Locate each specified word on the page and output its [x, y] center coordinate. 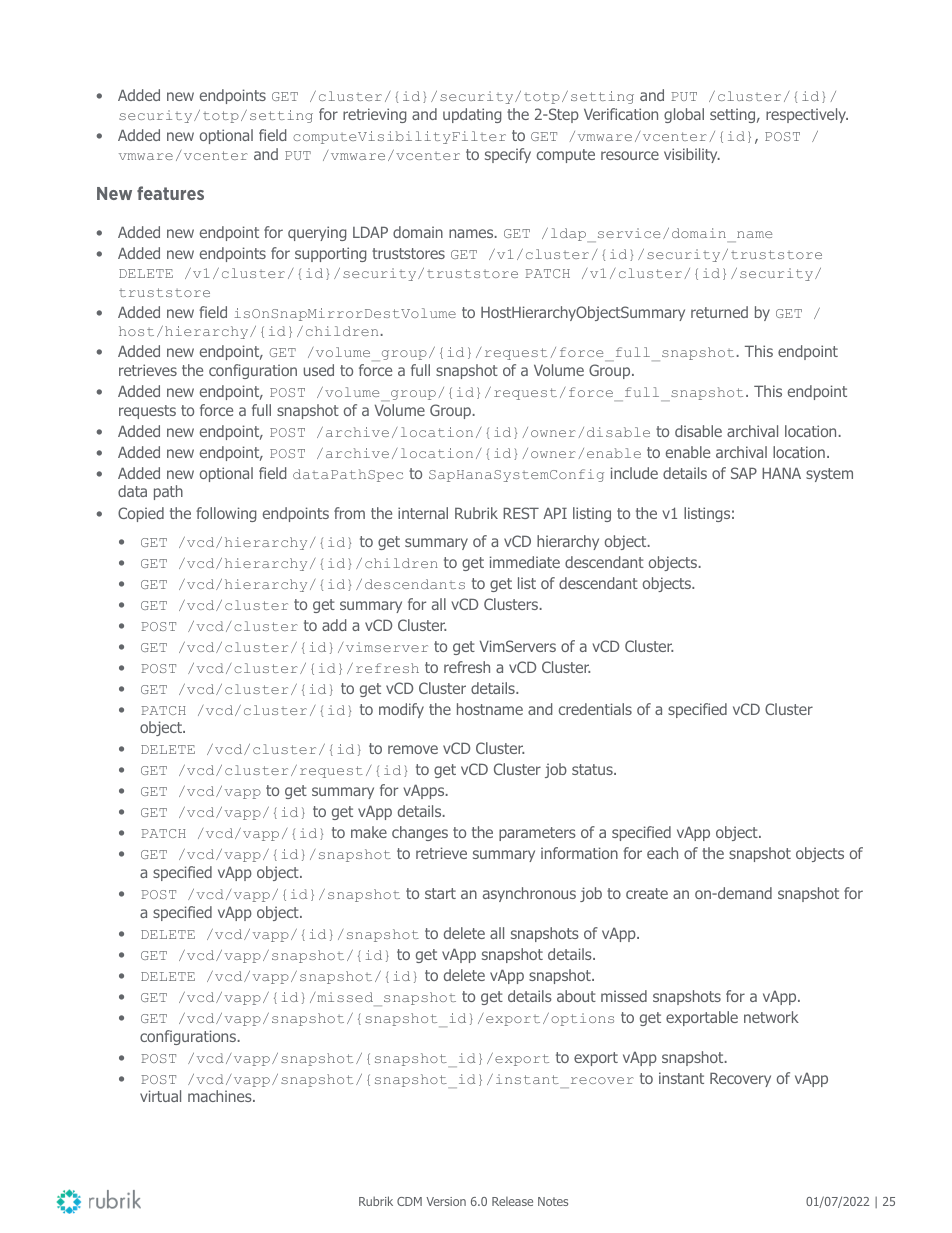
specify [508, 155]
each [662, 853]
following [226, 514]
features [170, 193]
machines [221, 1096]
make [369, 832]
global [684, 115]
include [634, 473]
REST [521, 513]
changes [420, 833]
